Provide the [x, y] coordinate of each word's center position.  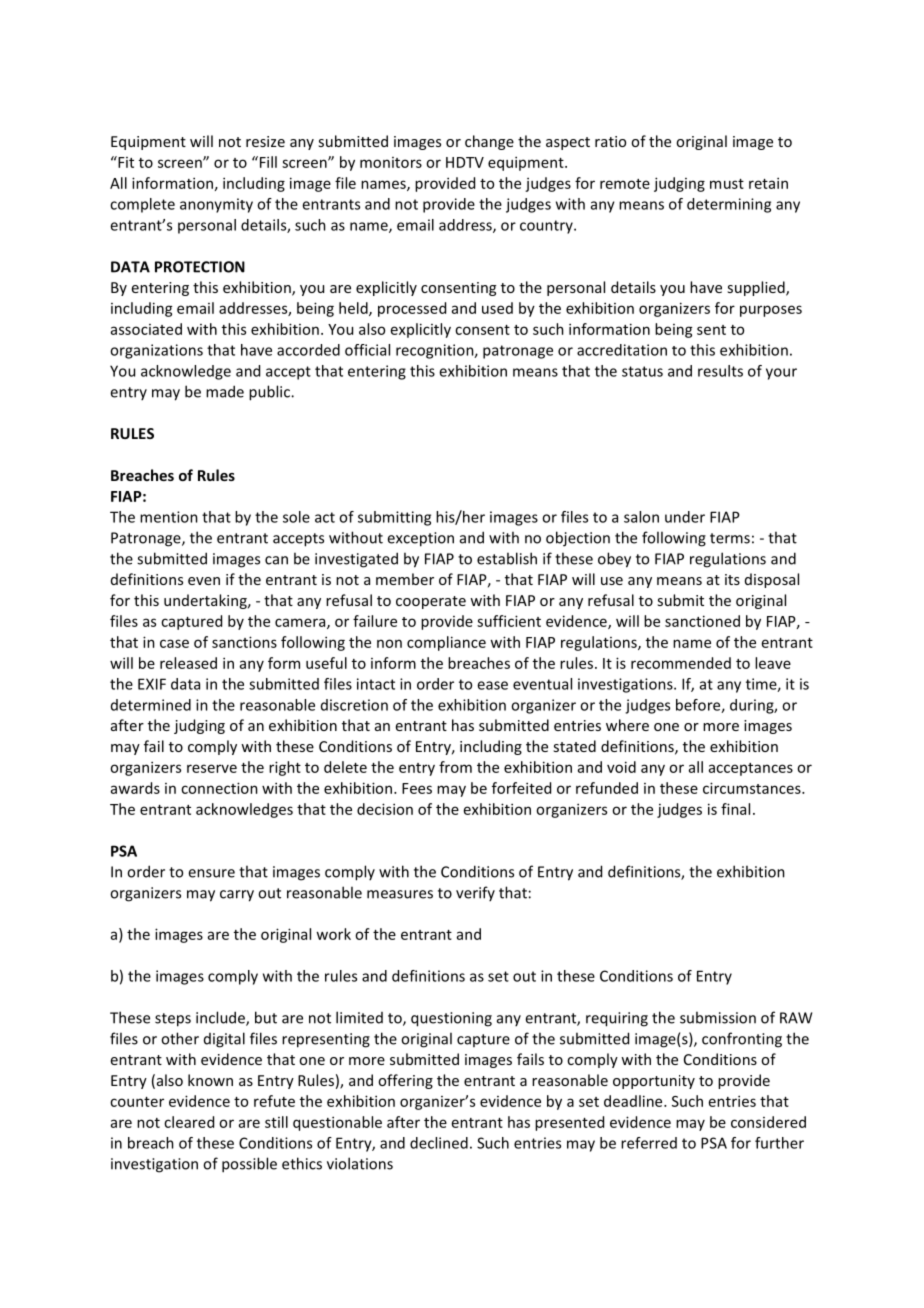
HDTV [465, 162]
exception [420, 539]
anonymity [216, 205]
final [735, 809]
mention [169, 517]
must [727, 184]
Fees [417, 788]
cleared [189, 1122]
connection [219, 788]
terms [730, 538]
